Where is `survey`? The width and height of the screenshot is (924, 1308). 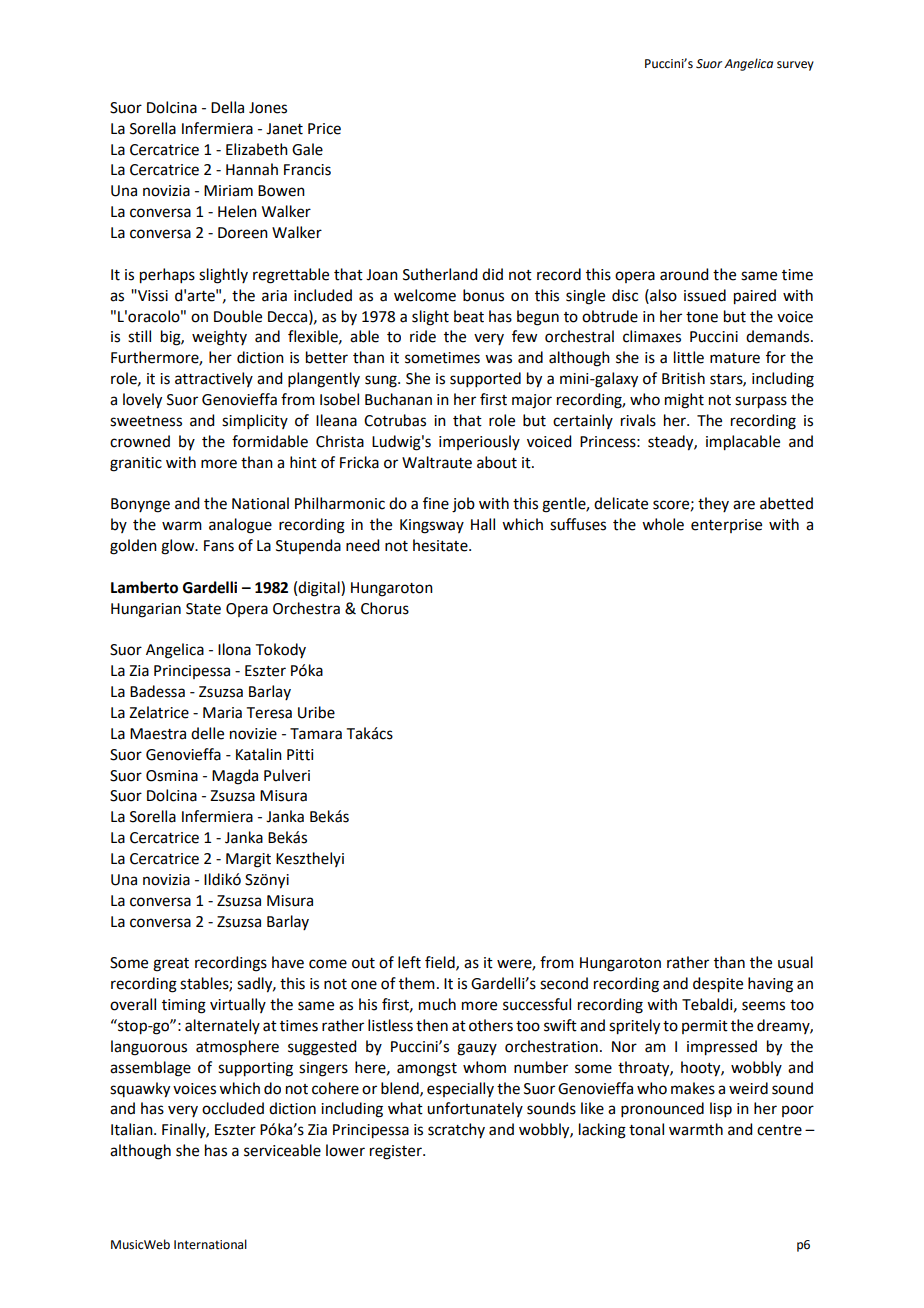
survey is located at coordinates (795, 66).
